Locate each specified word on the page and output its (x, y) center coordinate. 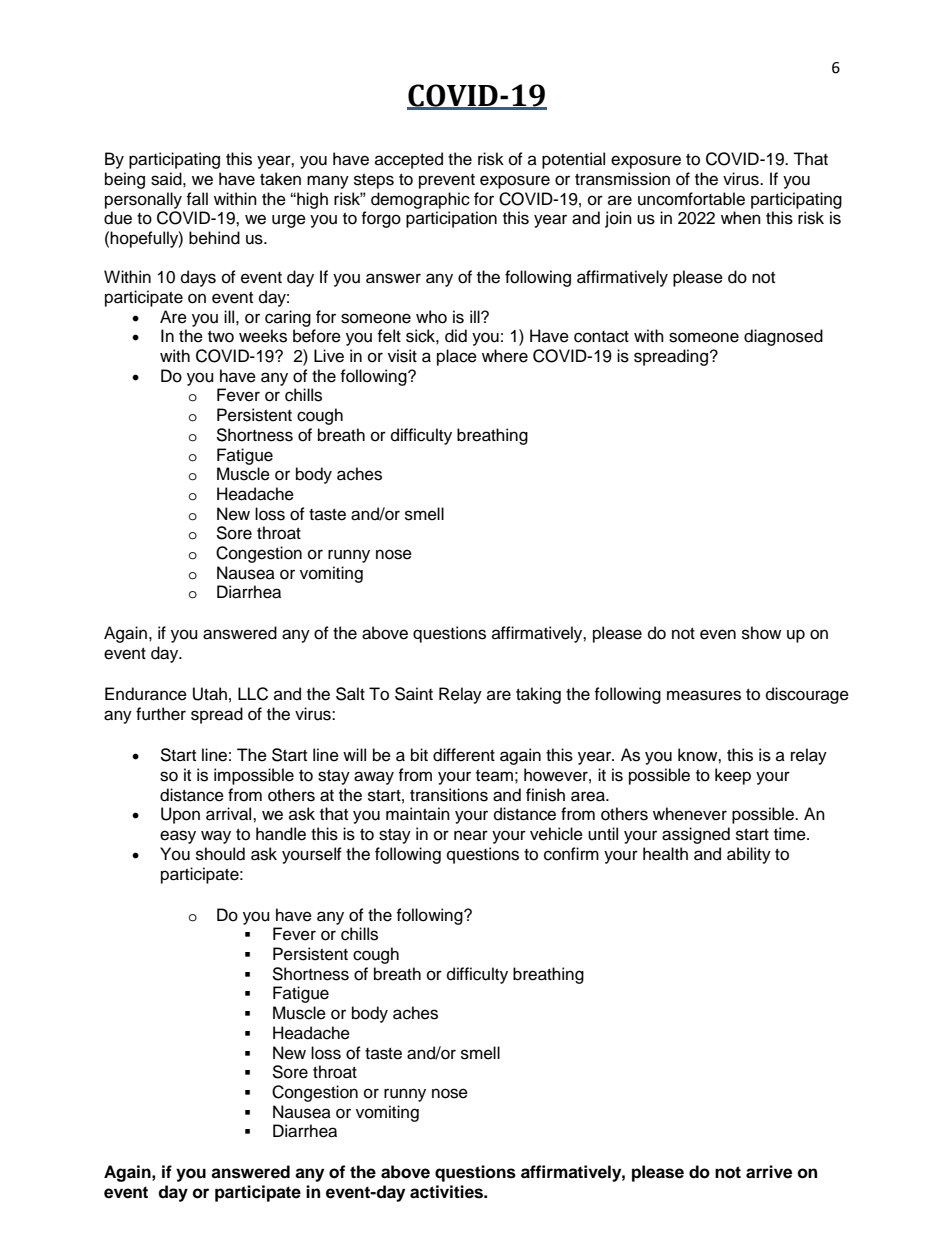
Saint (414, 694)
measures (704, 695)
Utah (210, 694)
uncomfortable (691, 199)
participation (451, 219)
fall (197, 199)
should (220, 854)
